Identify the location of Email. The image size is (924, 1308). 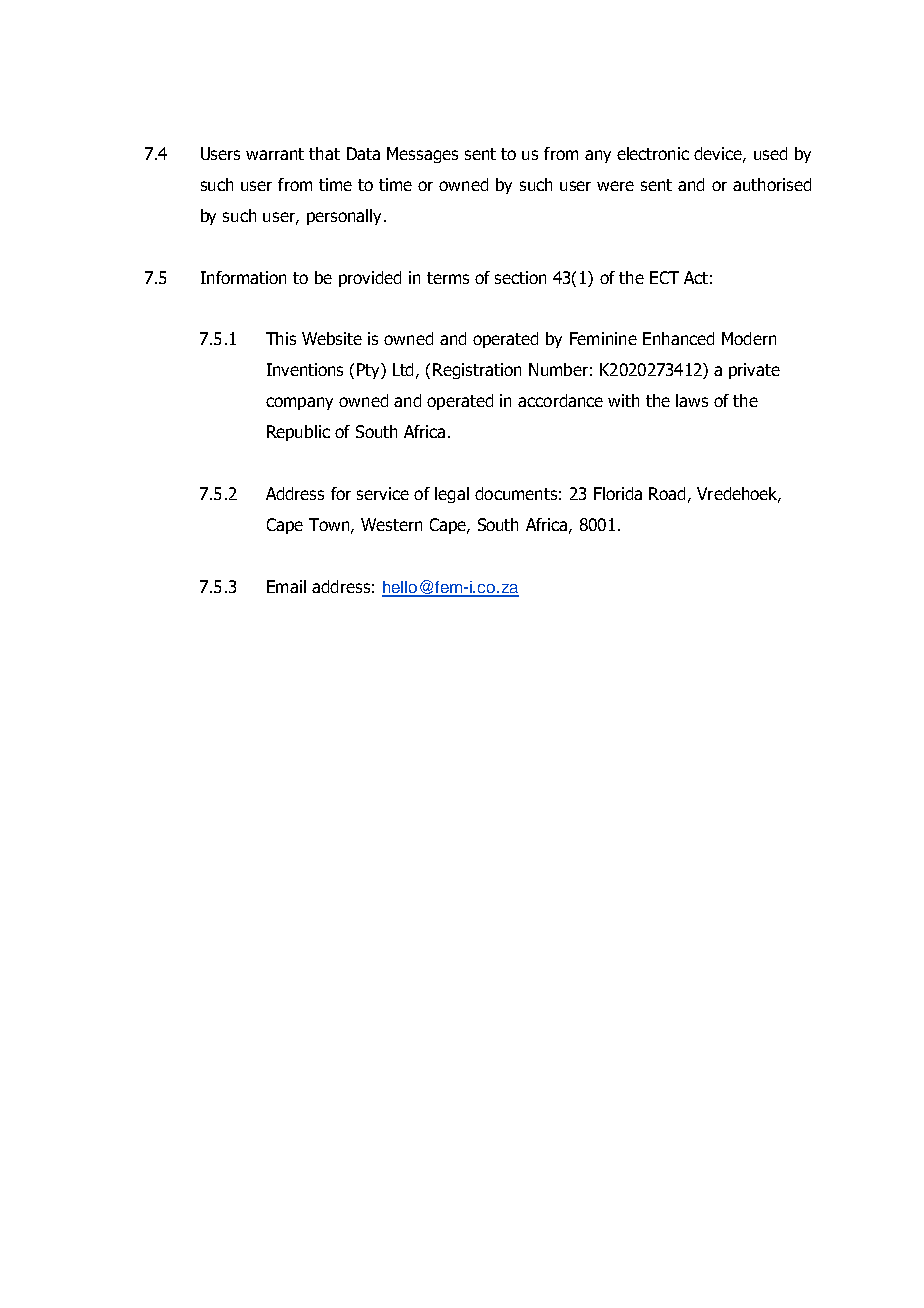
(286, 586).
